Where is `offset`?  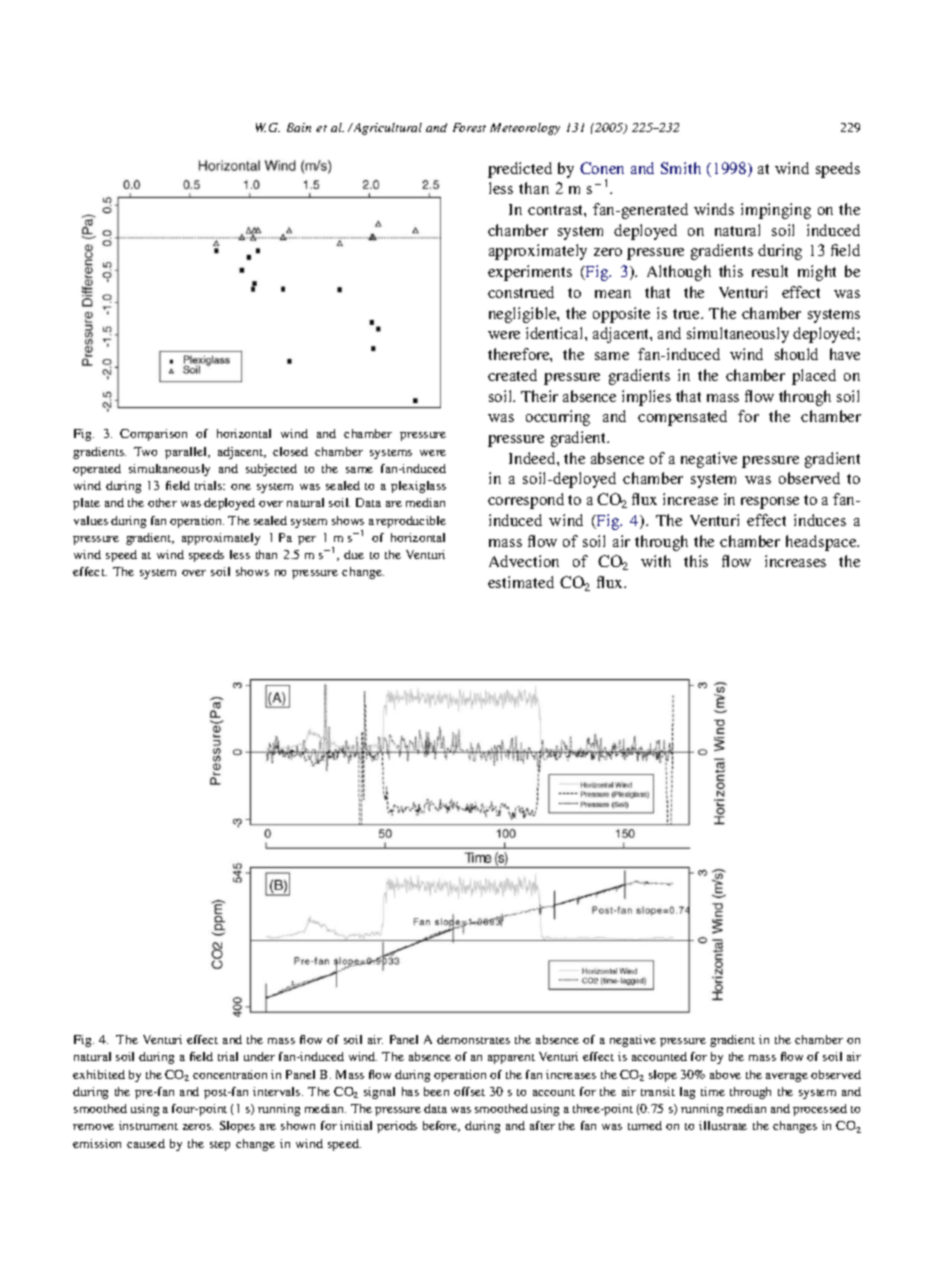 offset is located at coordinates (469, 1091).
